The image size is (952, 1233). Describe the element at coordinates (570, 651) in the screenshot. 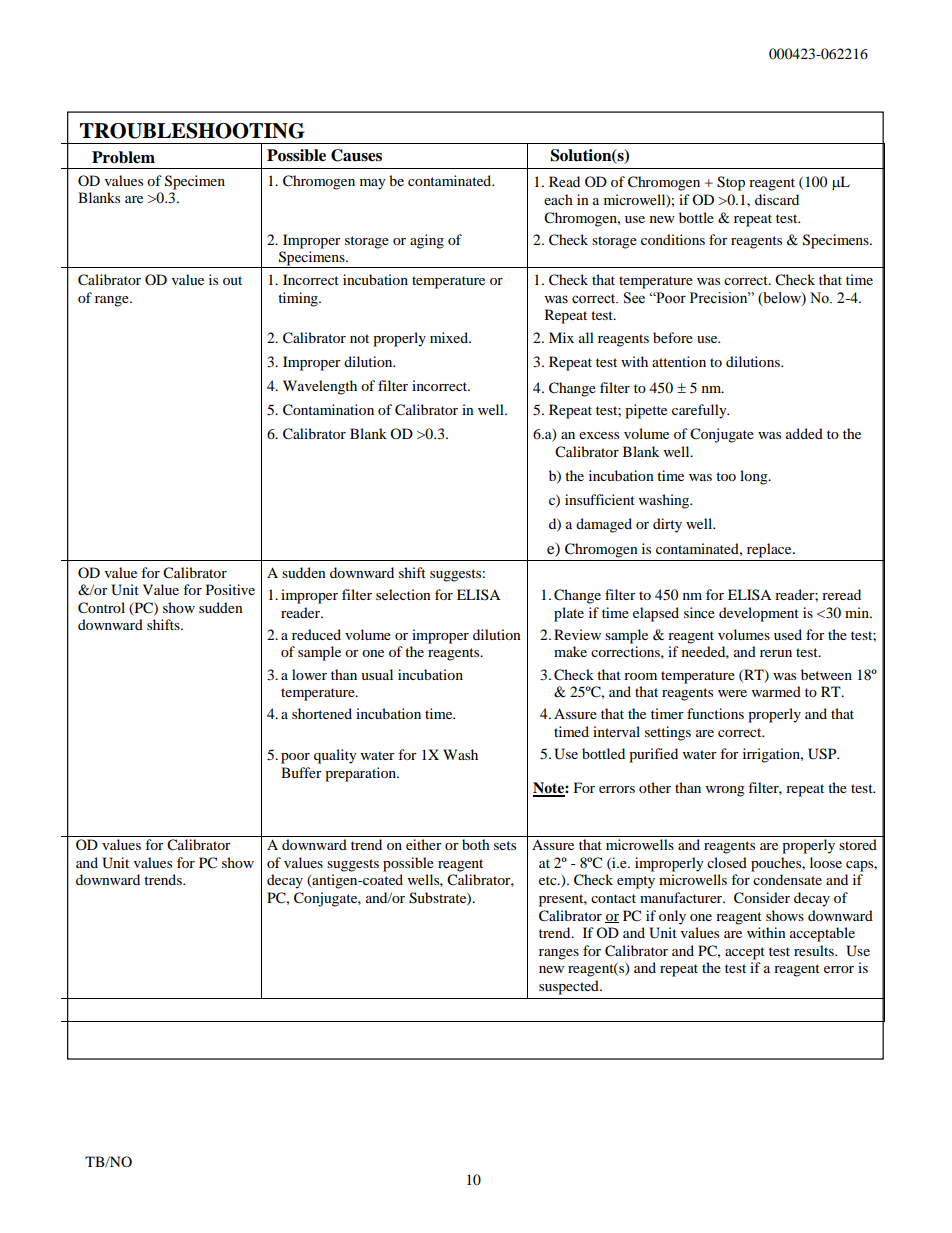

I see `make` at that location.
